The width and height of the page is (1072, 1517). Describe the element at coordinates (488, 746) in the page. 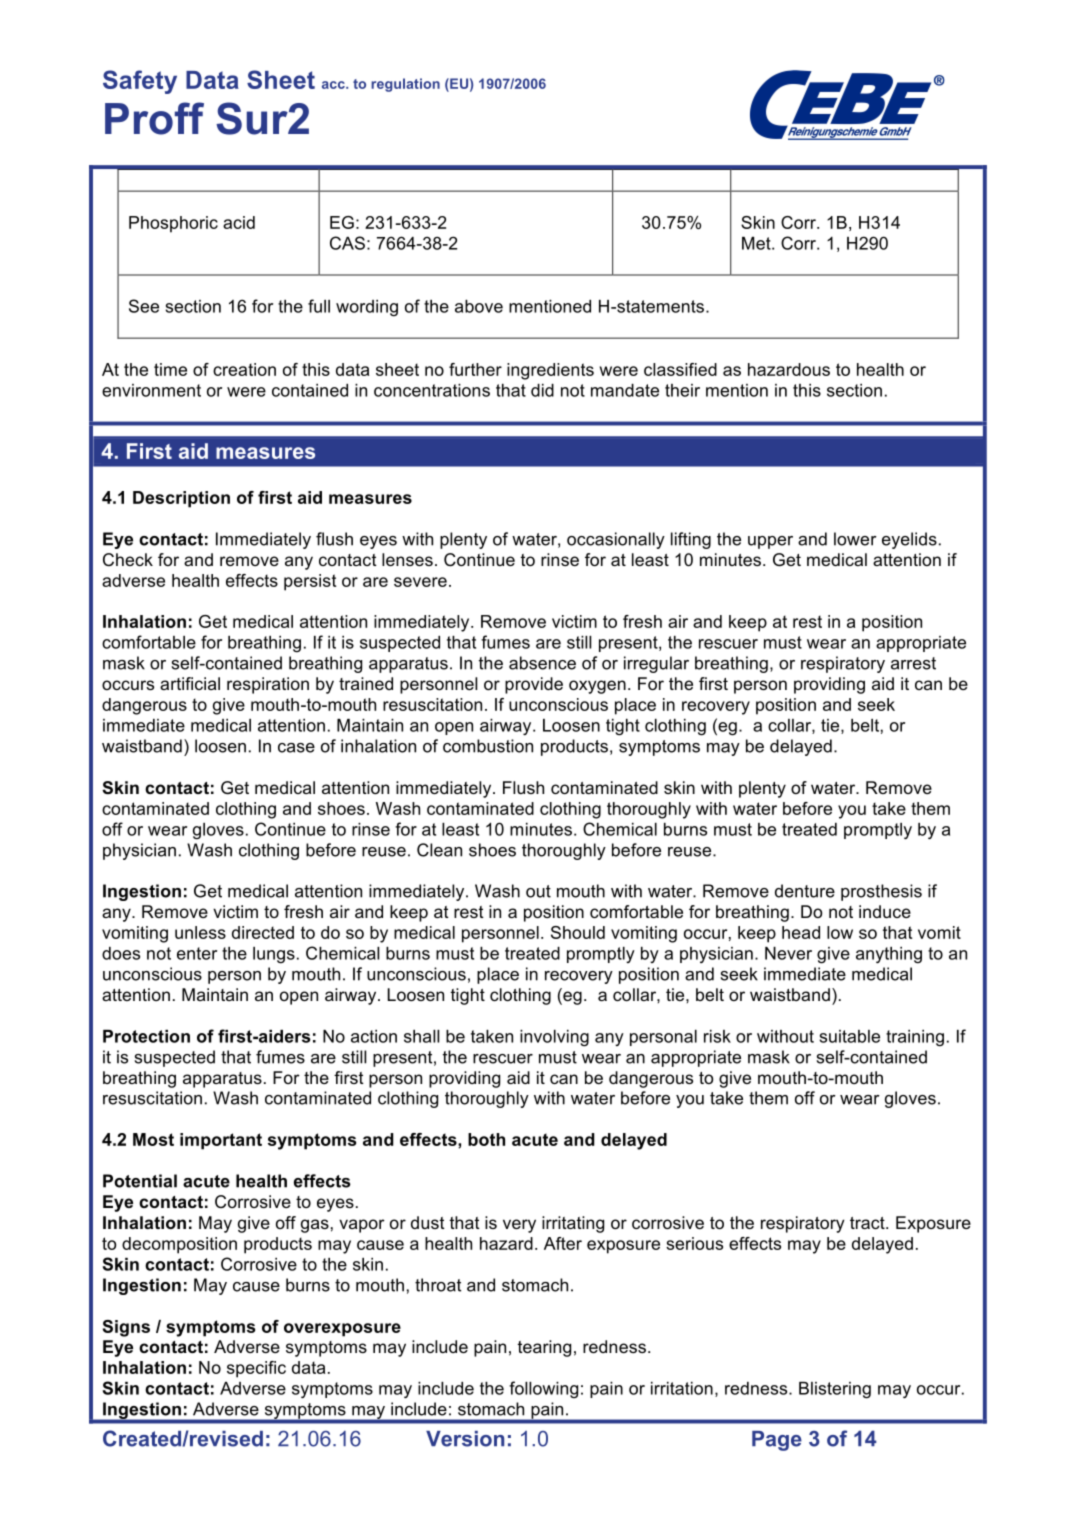

I see `combustion` at that location.
